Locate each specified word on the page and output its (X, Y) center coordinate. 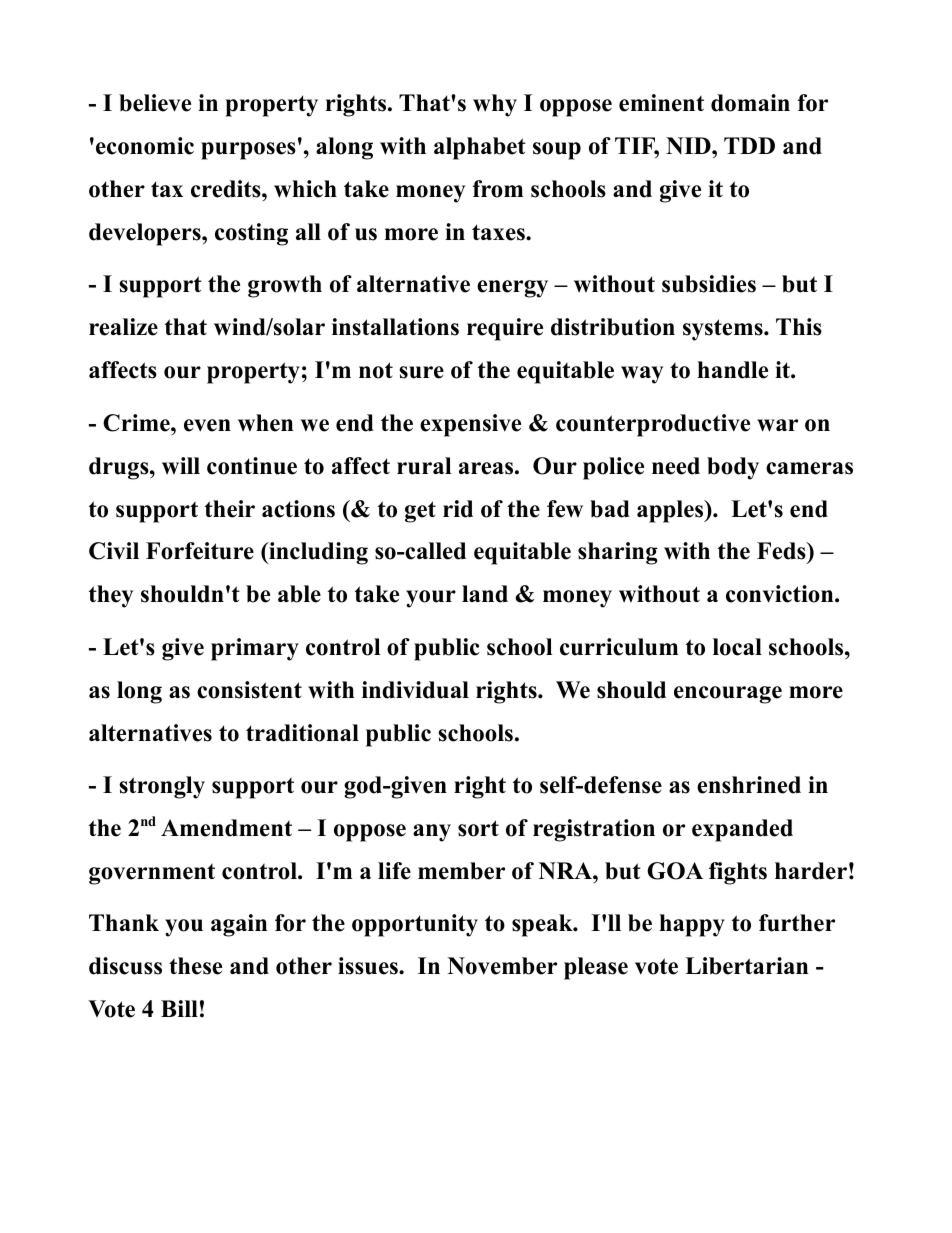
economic (145, 146)
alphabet (480, 148)
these (195, 966)
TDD (749, 145)
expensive (470, 425)
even (207, 425)
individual (415, 690)
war (777, 425)
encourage (728, 695)
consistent (249, 690)
